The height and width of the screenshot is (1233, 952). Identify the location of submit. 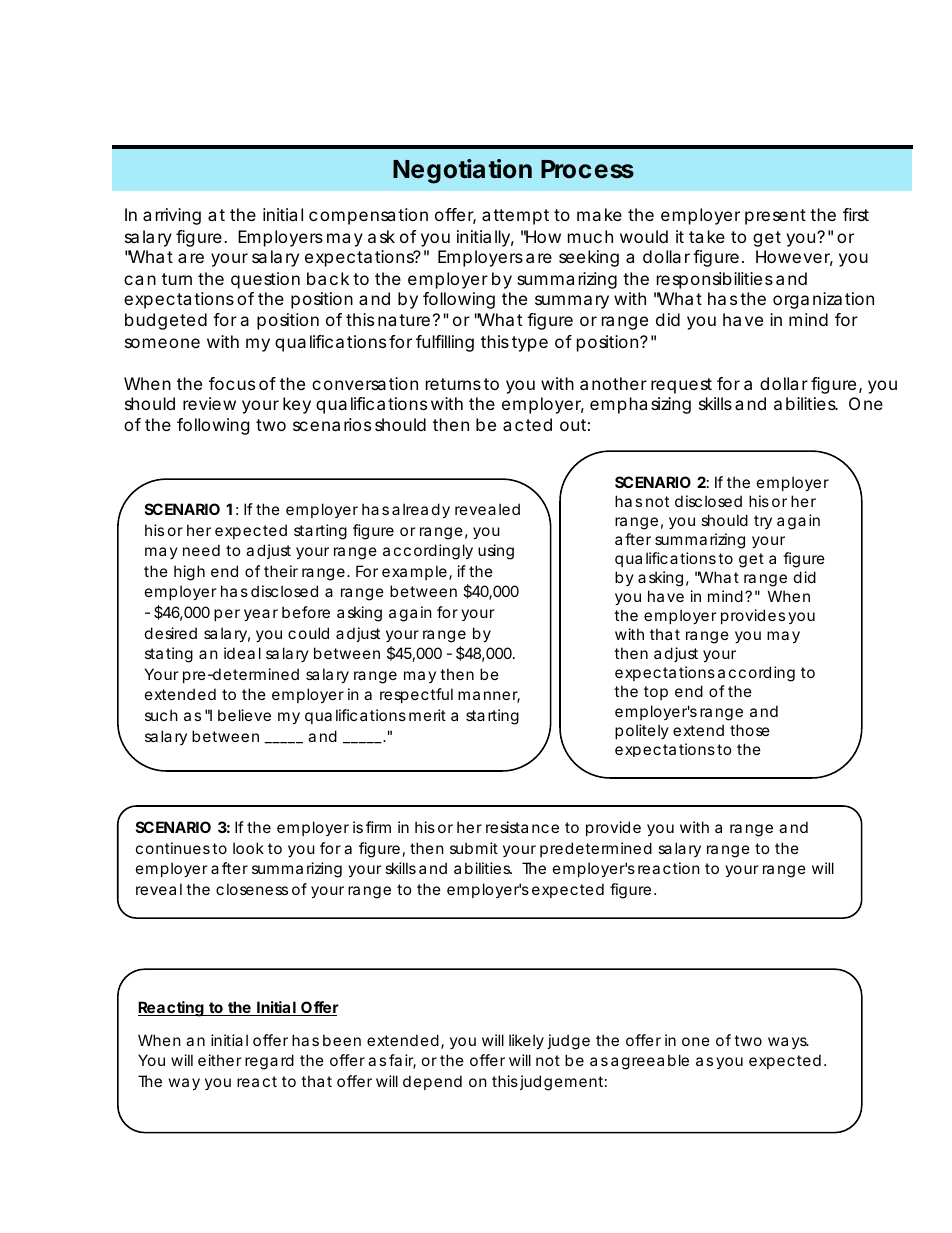
(474, 848).
